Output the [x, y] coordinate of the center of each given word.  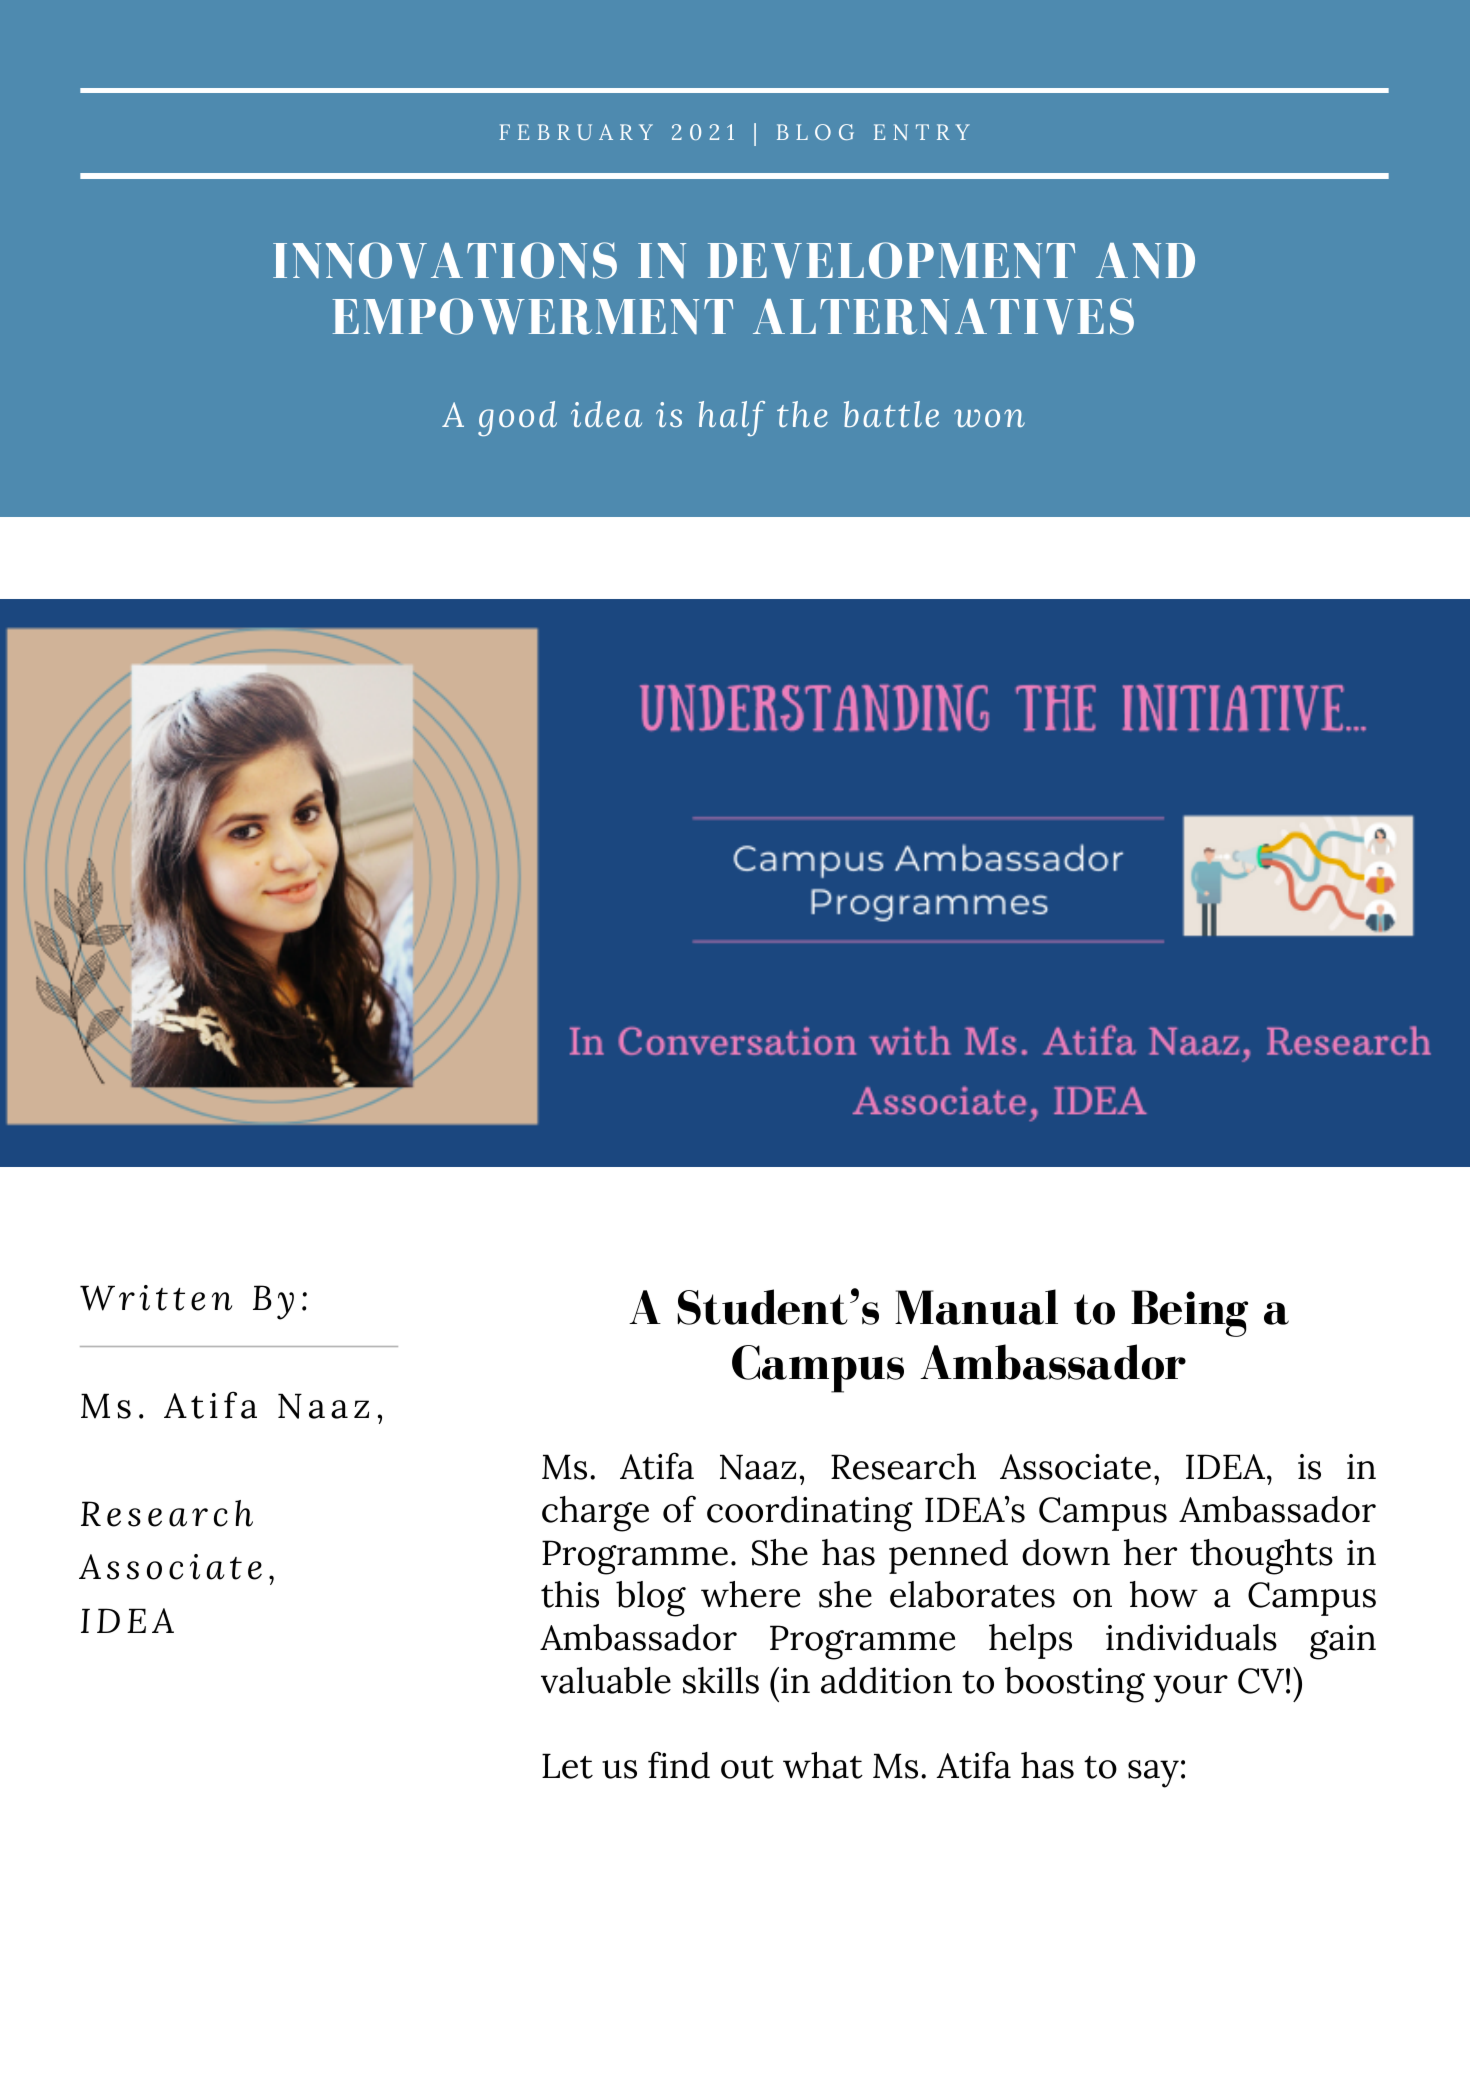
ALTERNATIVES [943, 316]
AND [1145, 261]
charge [595, 1514]
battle [891, 414]
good [517, 418]
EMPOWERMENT [533, 316]
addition [886, 1680]
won [989, 418]
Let [567, 1766]
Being [1189, 1313]
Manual [976, 1307]
